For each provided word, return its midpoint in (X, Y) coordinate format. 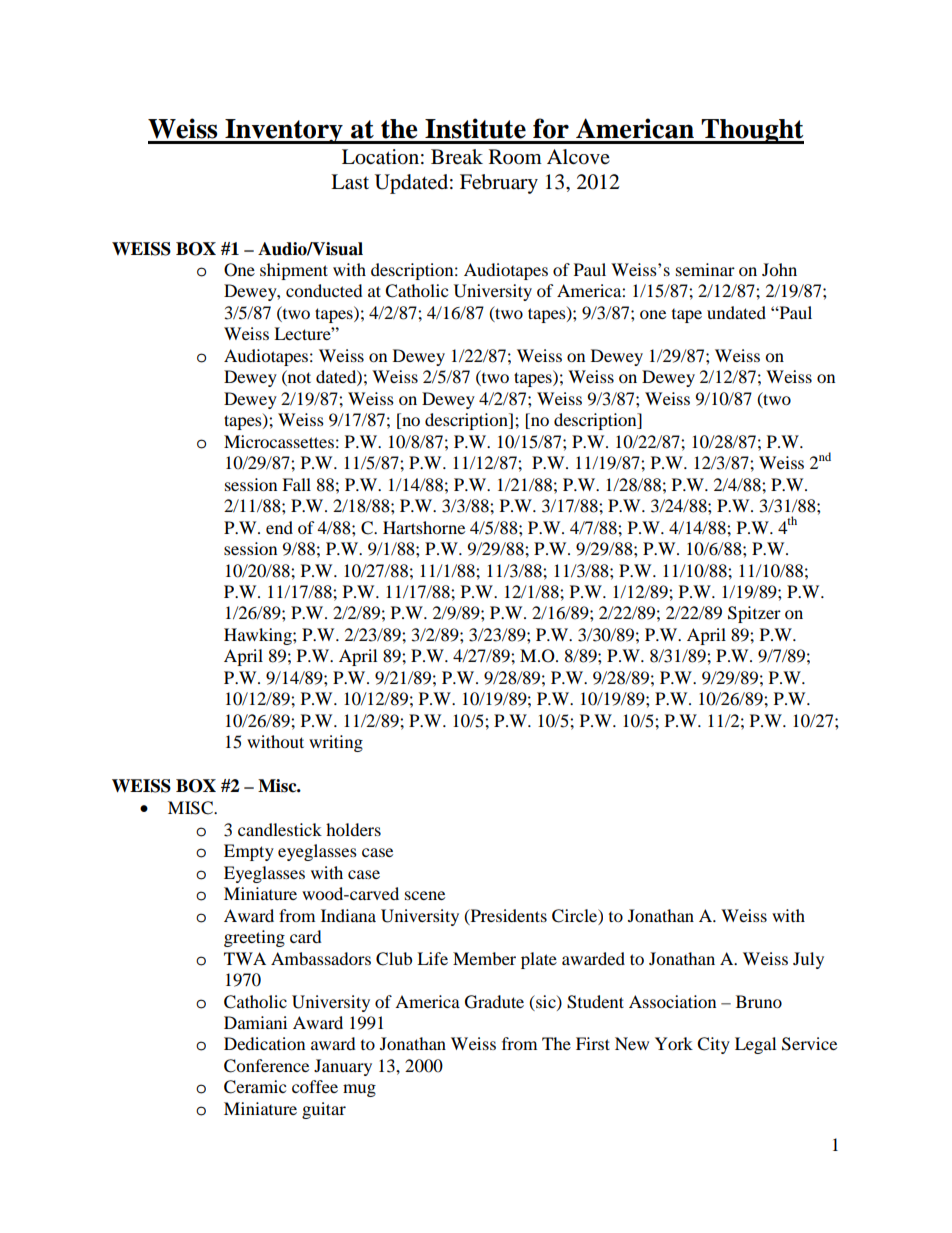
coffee (315, 1086)
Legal (755, 1045)
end (279, 527)
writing (336, 743)
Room (515, 157)
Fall (296, 484)
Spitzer (754, 614)
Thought (751, 131)
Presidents (507, 916)
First (593, 1043)
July (808, 960)
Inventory (284, 131)
